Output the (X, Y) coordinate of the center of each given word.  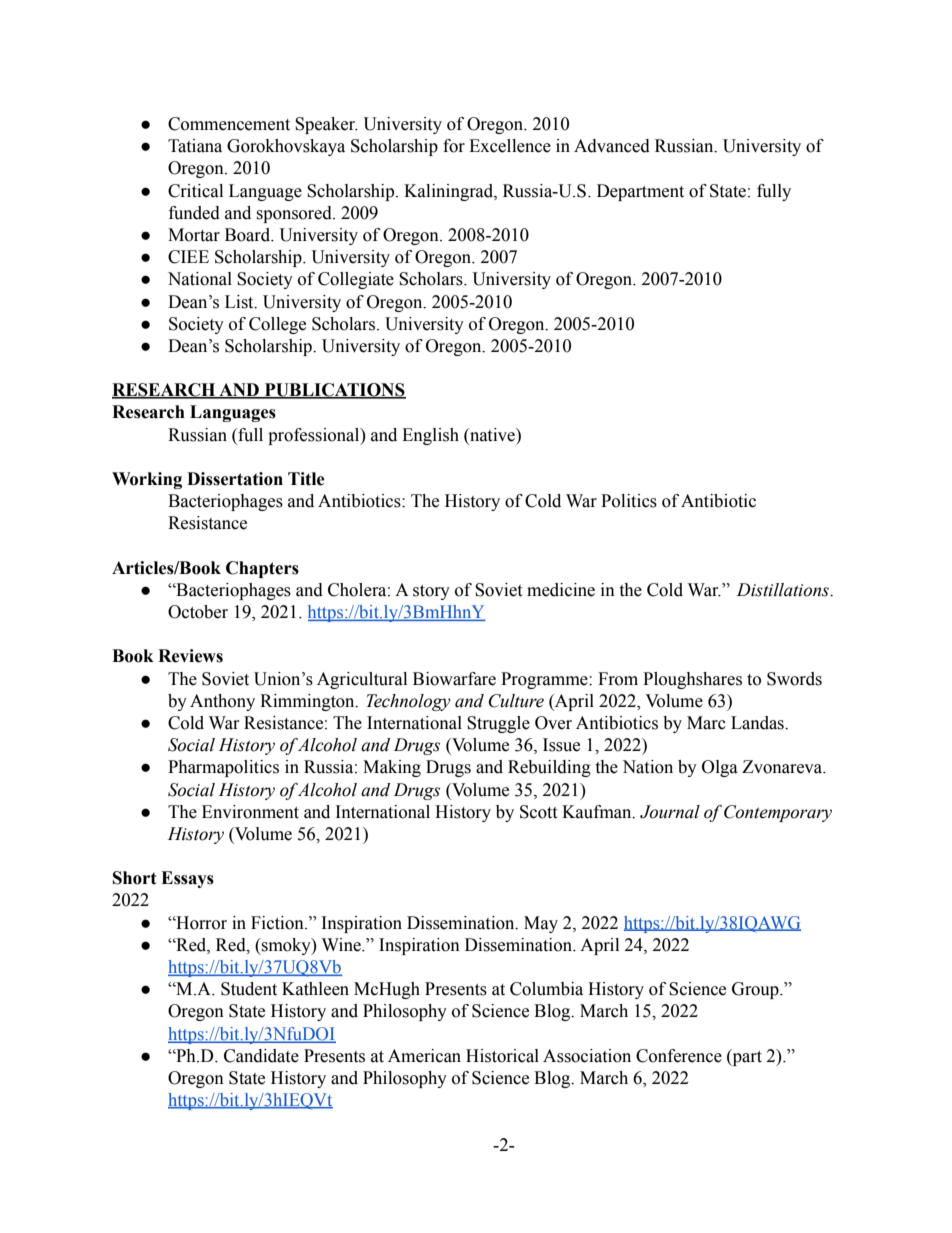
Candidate (261, 1056)
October (198, 612)
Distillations (784, 590)
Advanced (612, 146)
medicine (561, 590)
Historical (502, 1056)
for (454, 146)
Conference (679, 1056)
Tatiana (195, 146)
